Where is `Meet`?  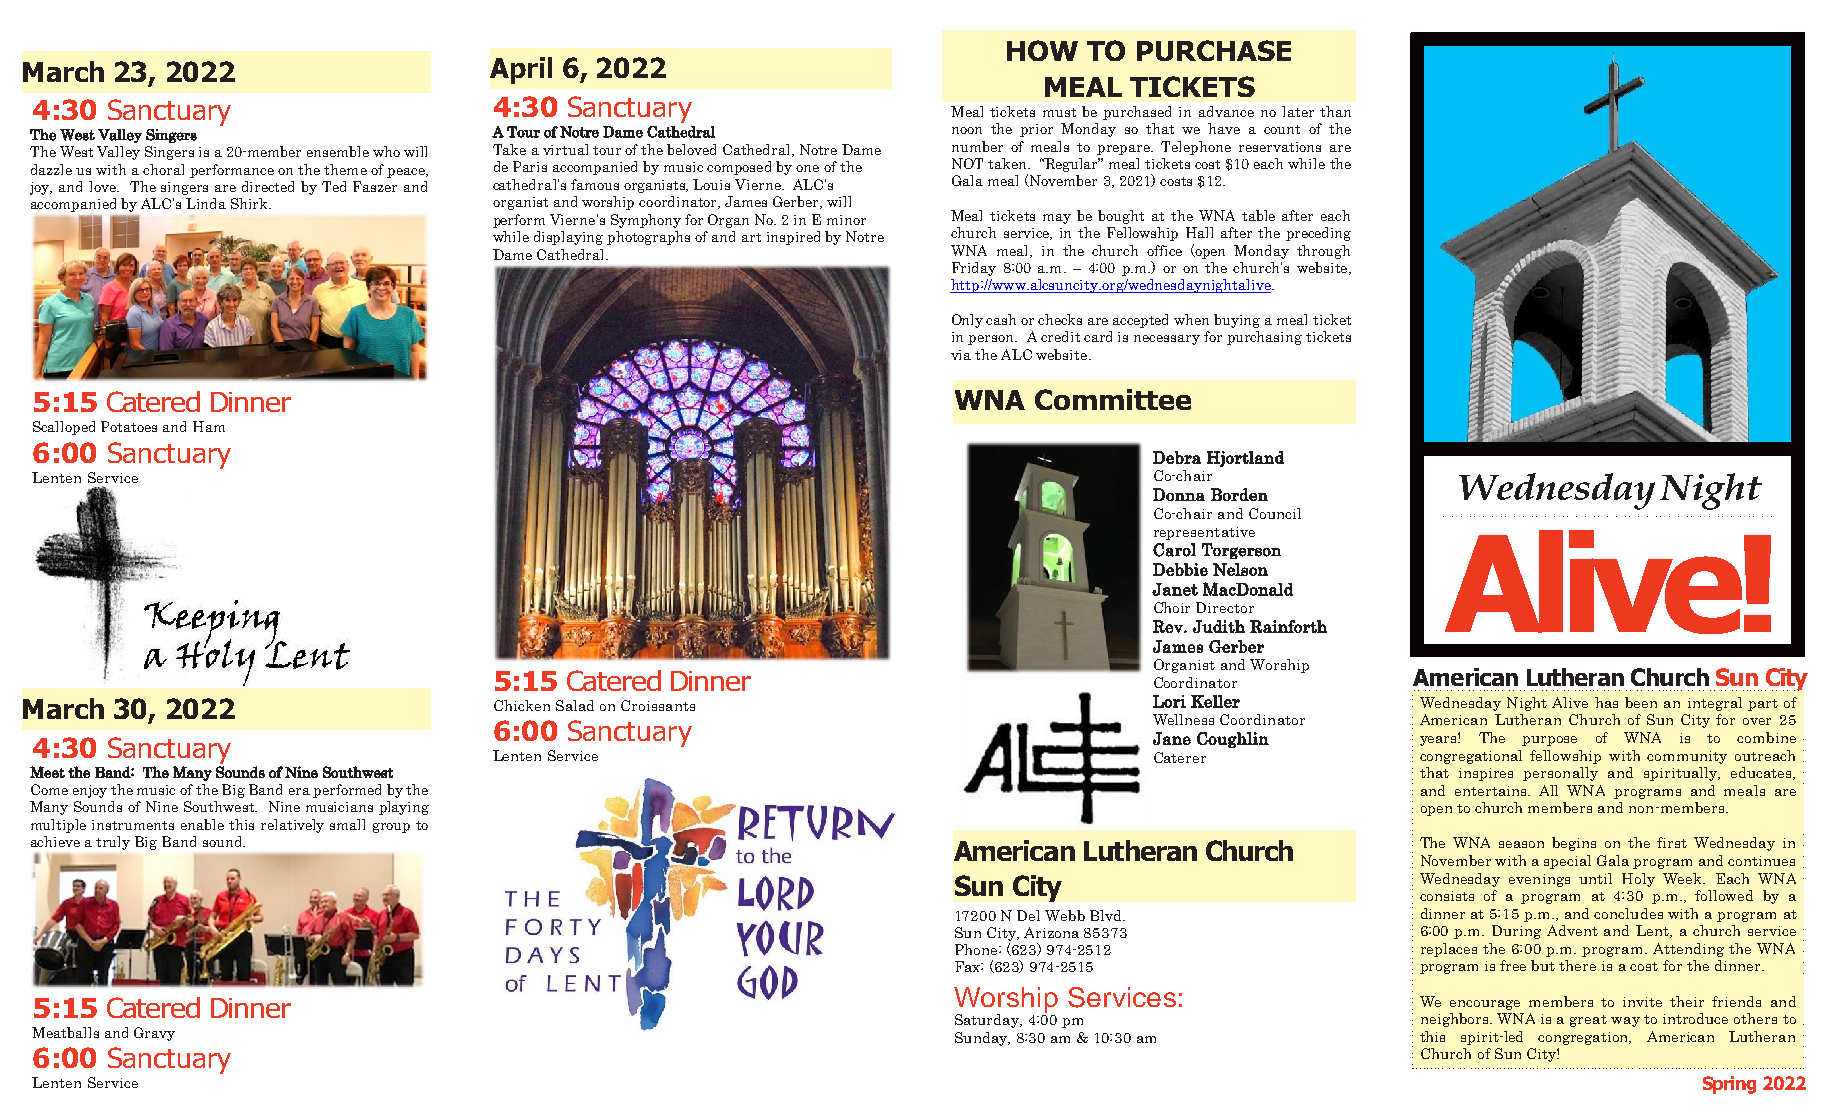
Meet is located at coordinates (47, 772).
